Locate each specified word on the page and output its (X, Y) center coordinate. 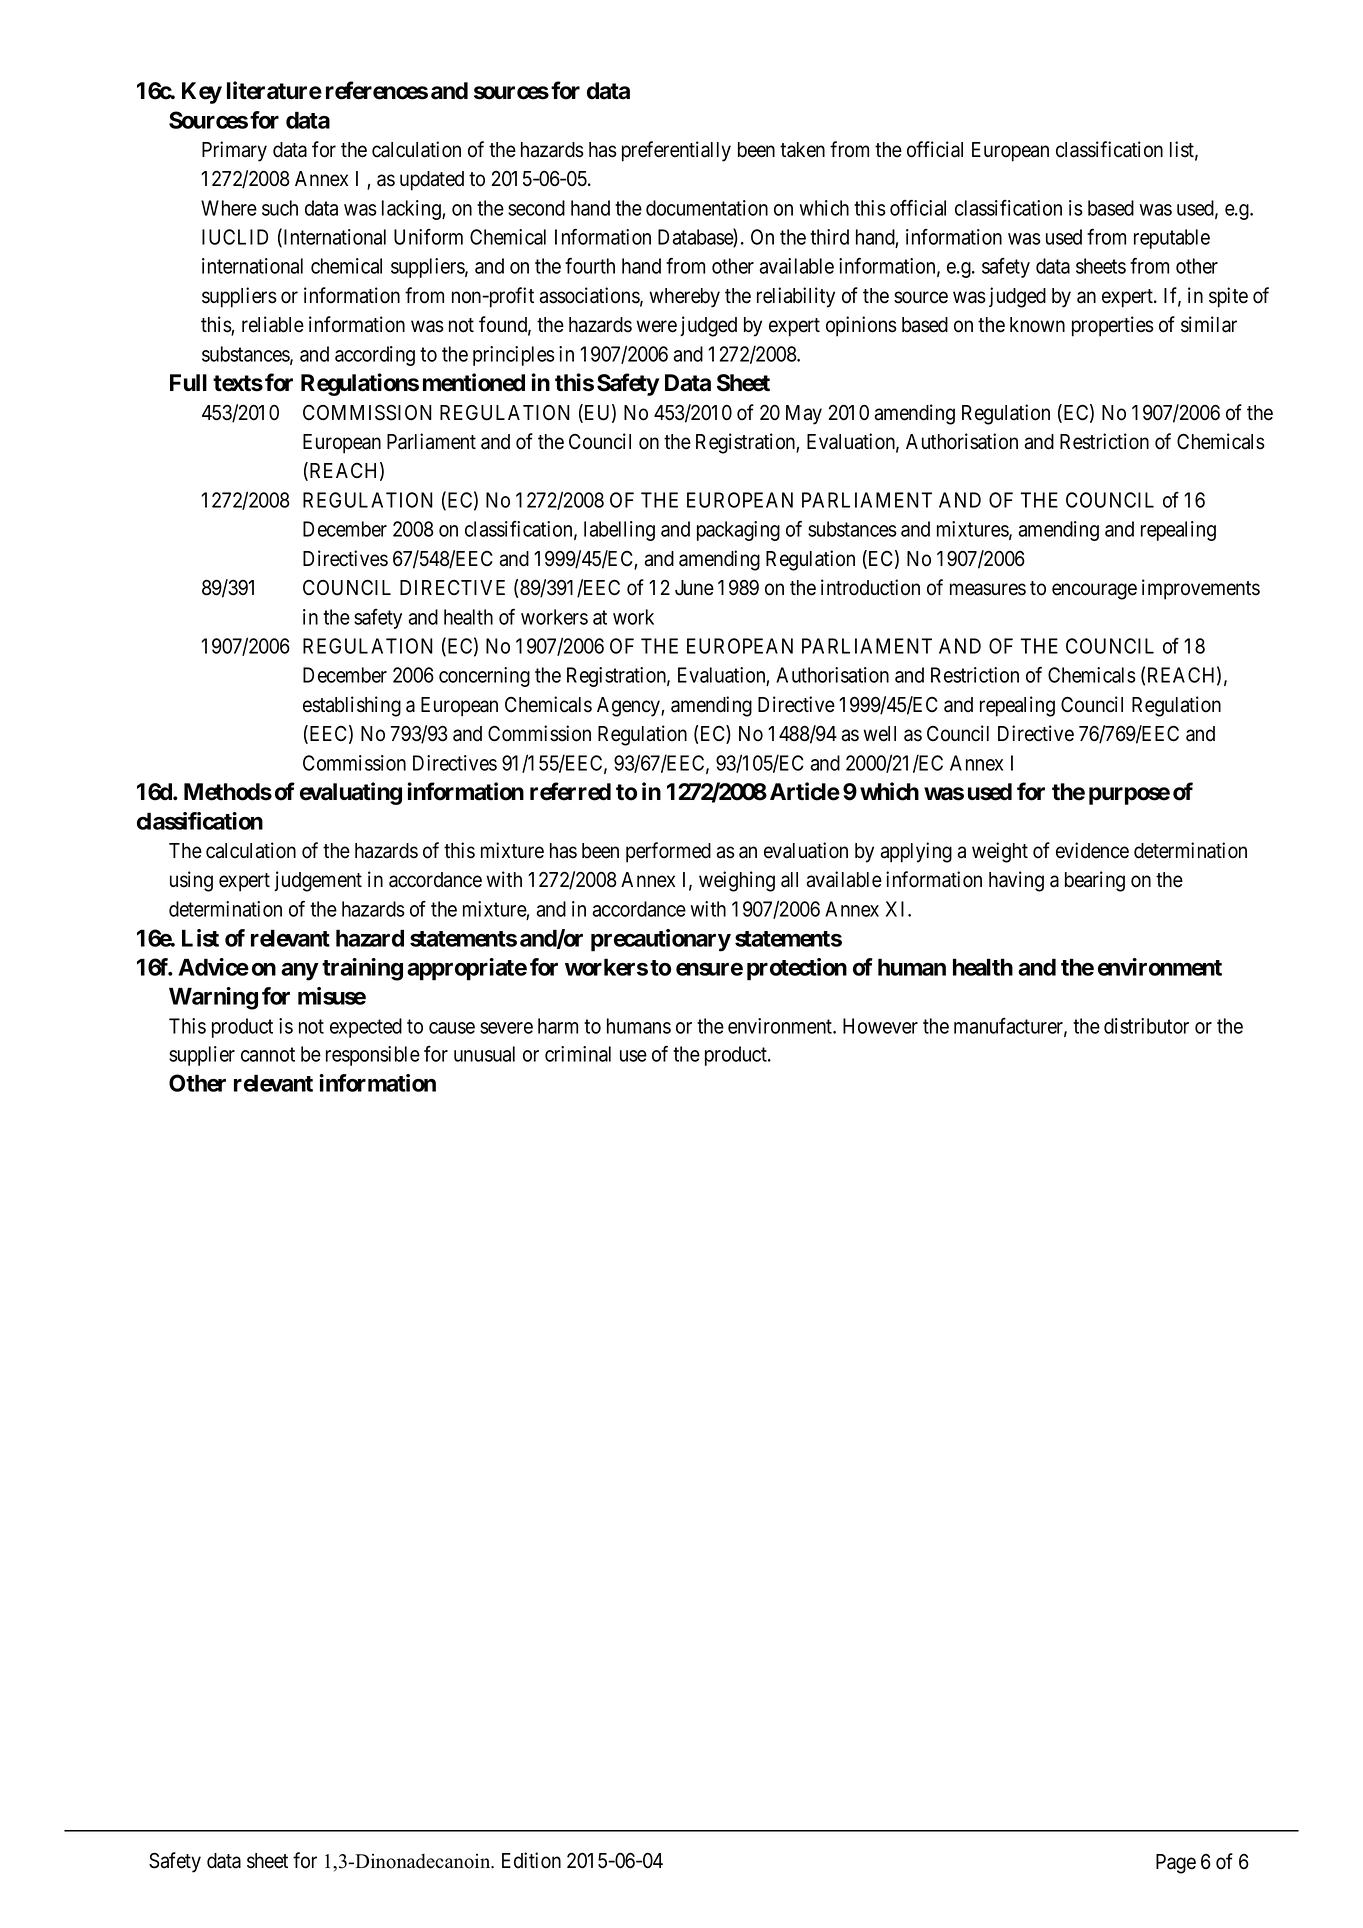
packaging (738, 531)
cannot (268, 1054)
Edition (531, 1860)
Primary (234, 151)
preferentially (676, 151)
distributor (1146, 1026)
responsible (373, 1056)
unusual (484, 1054)
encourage (1094, 591)
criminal (578, 1054)
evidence (1092, 850)
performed (668, 852)
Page (1176, 1864)
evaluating (351, 793)
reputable (1172, 239)
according (375, 356)
